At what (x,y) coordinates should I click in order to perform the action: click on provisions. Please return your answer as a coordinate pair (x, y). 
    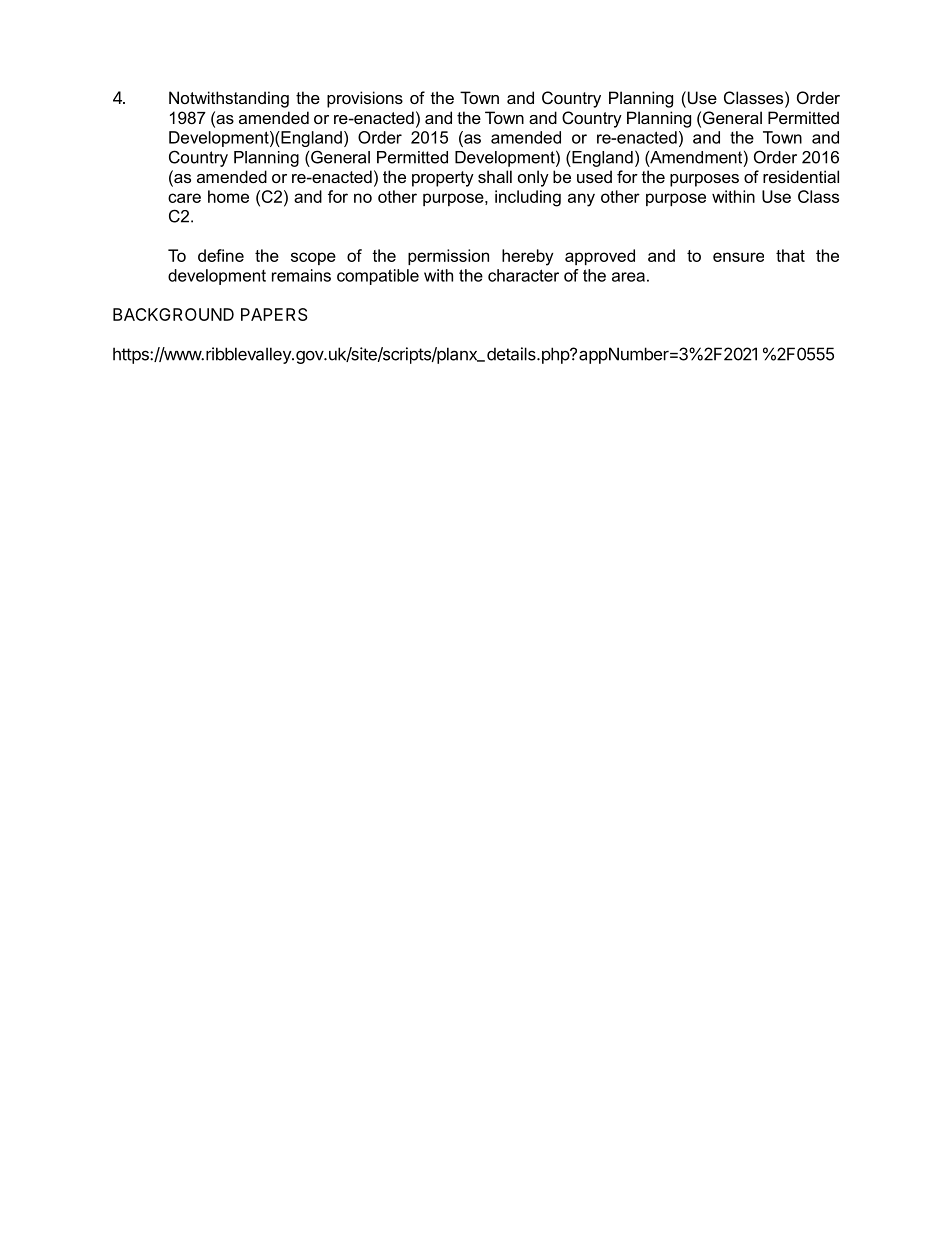
    Looking at the image, I should click on (365, 99).
